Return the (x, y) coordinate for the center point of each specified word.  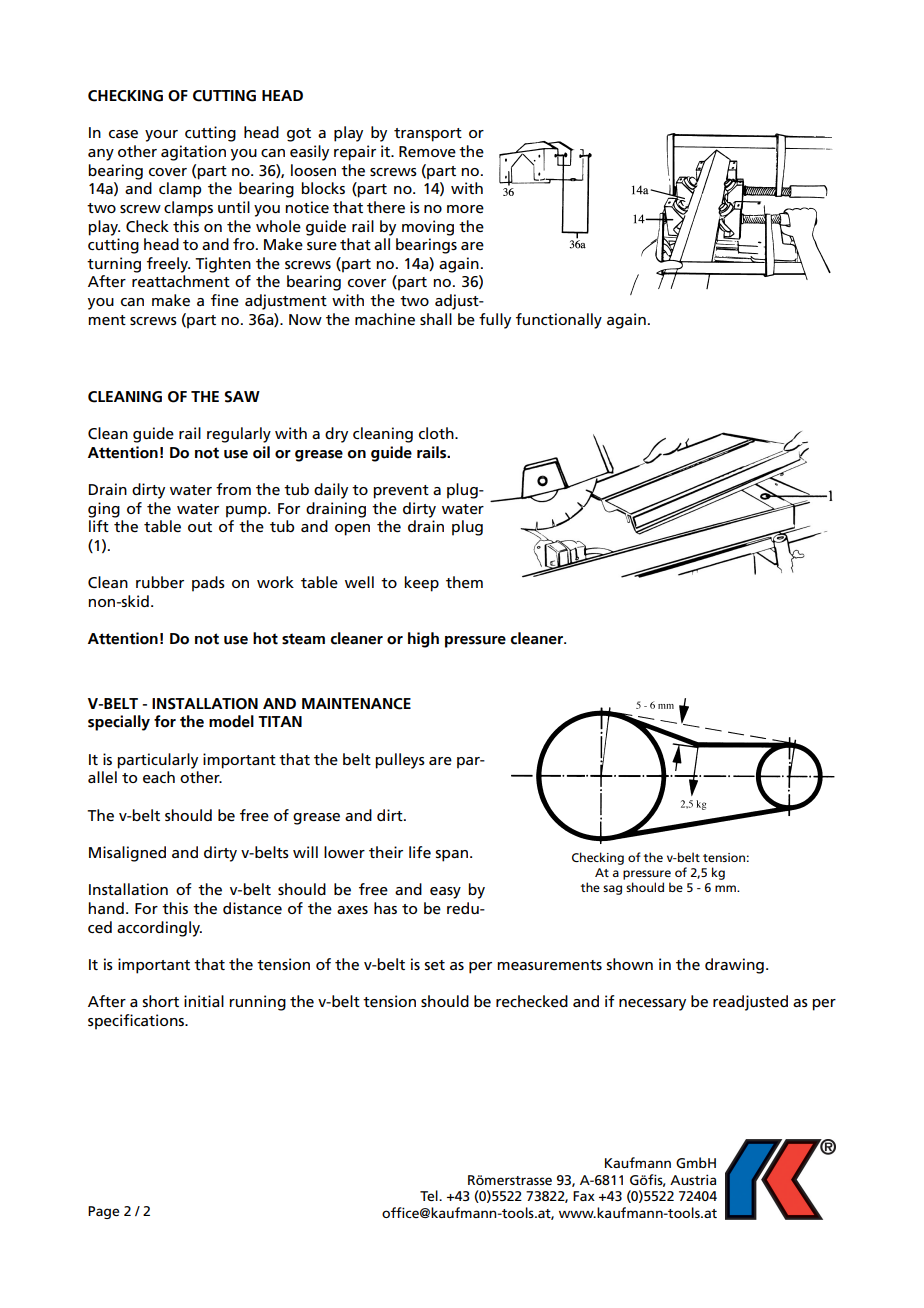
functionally (559, 321)
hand (106, 908)
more (465, 209)
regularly (239, 435)
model (231, 721)
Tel (430, 1195)
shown (629, 964)
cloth (437, 433)
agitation (193, 153)
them (464, 582)
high (423, 640)
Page (103, 1212)
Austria (693, 1179)
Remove (427, 152)
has (385, 908)
